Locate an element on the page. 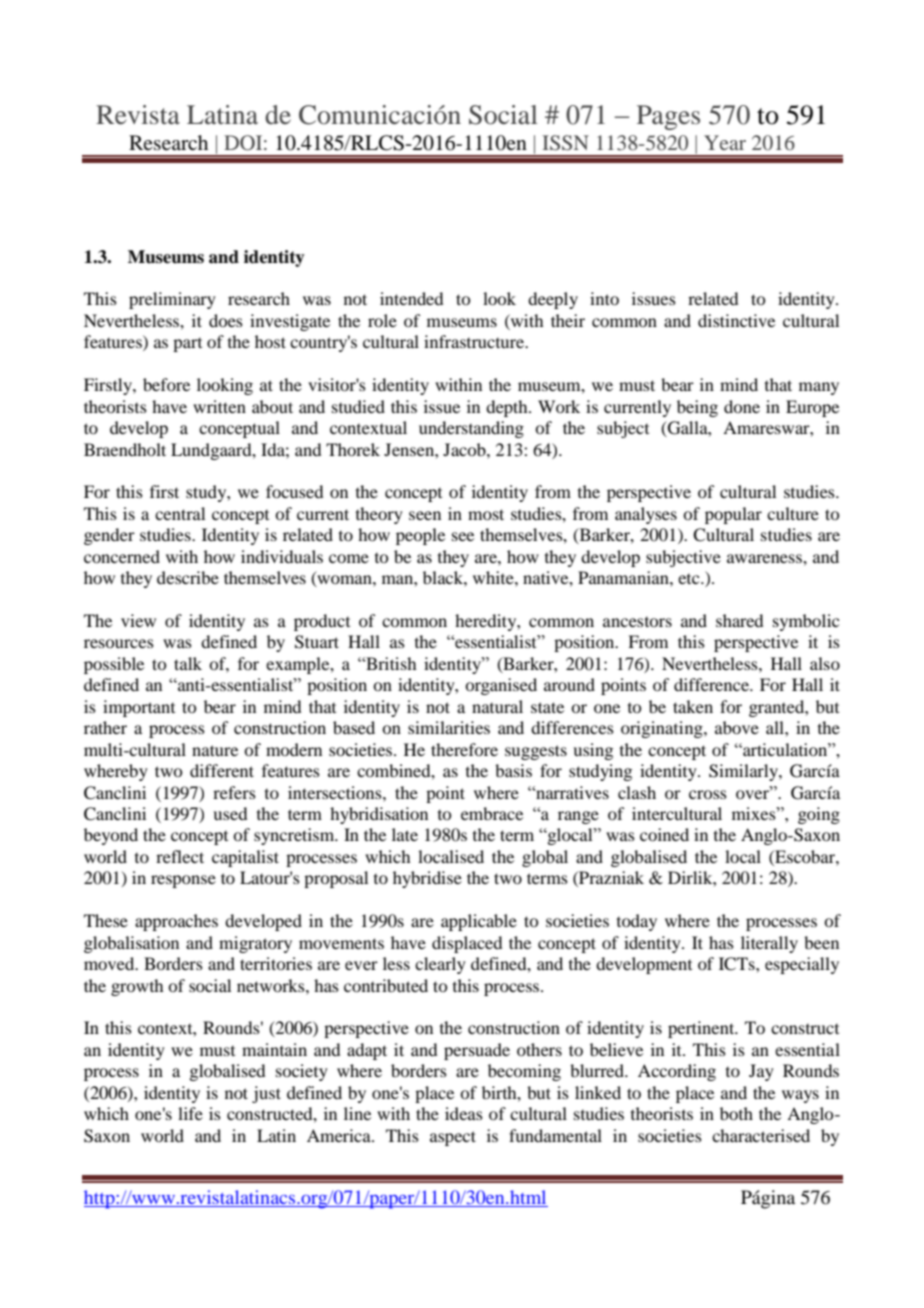 The height and width of the image is (1308, 924). Year is located at coordinates (725, 142).
